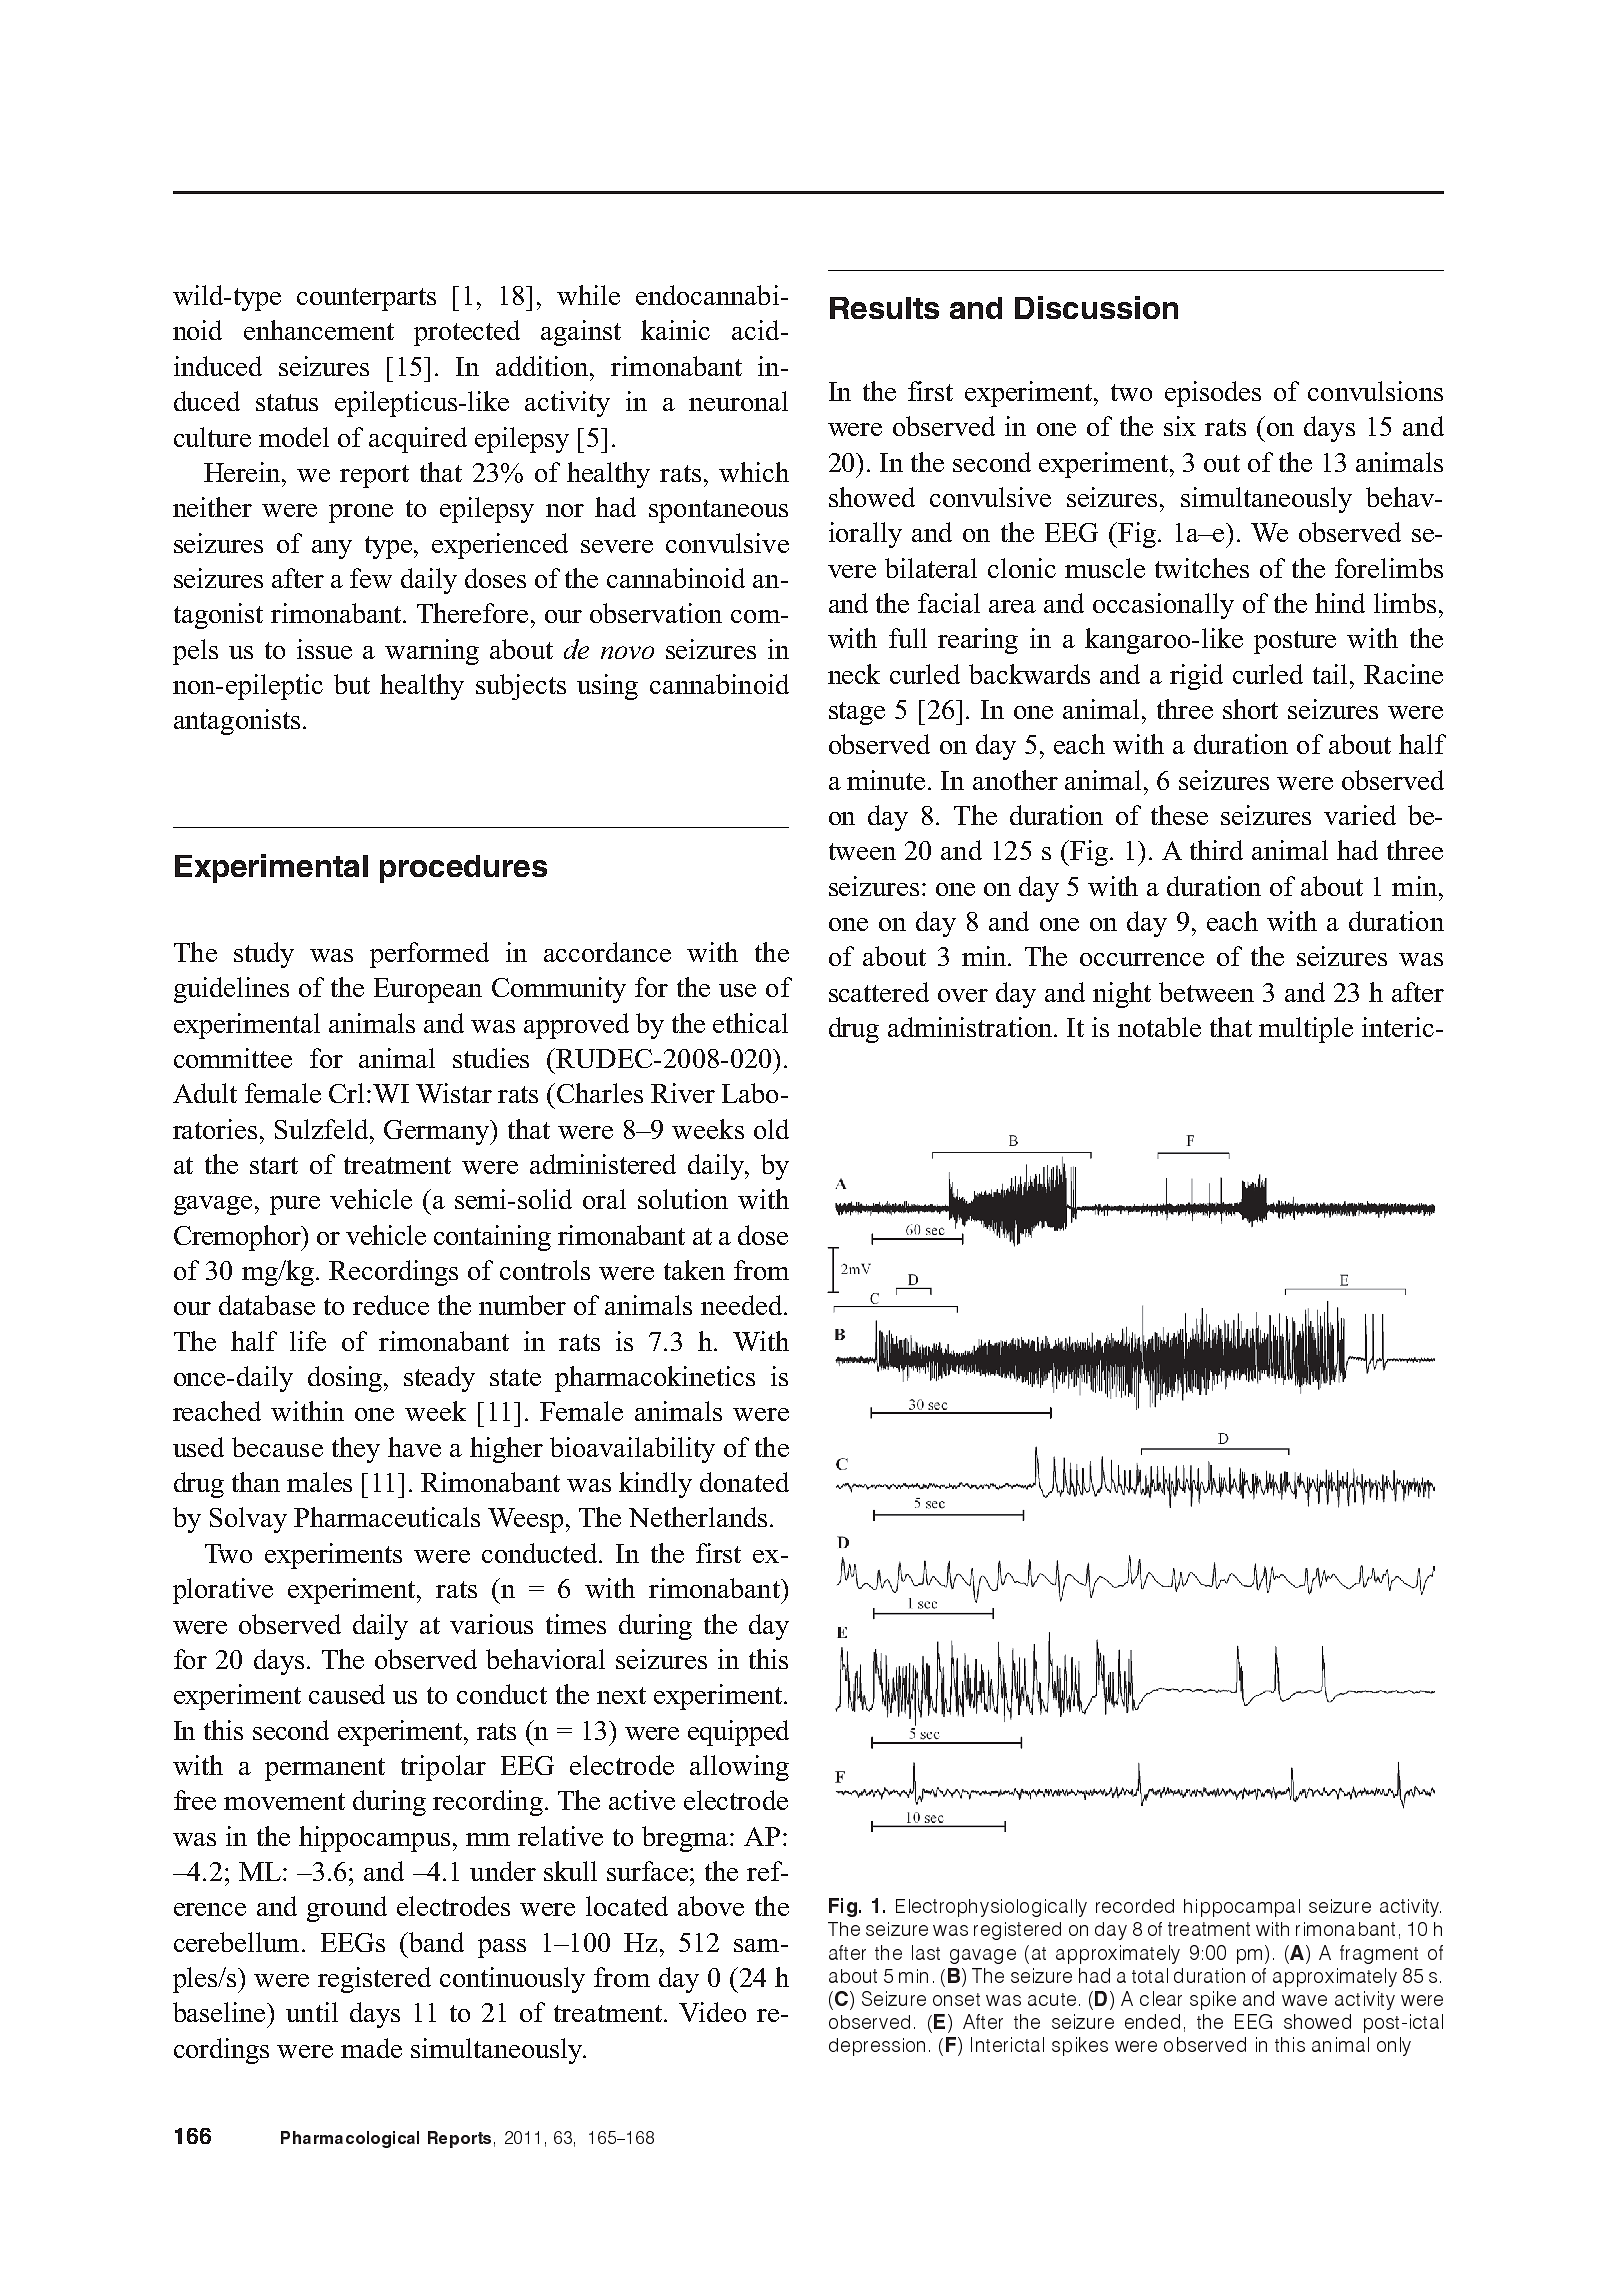 The width and height of the image is (1617, 2289). What do you see at coordinates (1213, 394) in the image?
I see `episodes` at bounding box center [1213, 394].
